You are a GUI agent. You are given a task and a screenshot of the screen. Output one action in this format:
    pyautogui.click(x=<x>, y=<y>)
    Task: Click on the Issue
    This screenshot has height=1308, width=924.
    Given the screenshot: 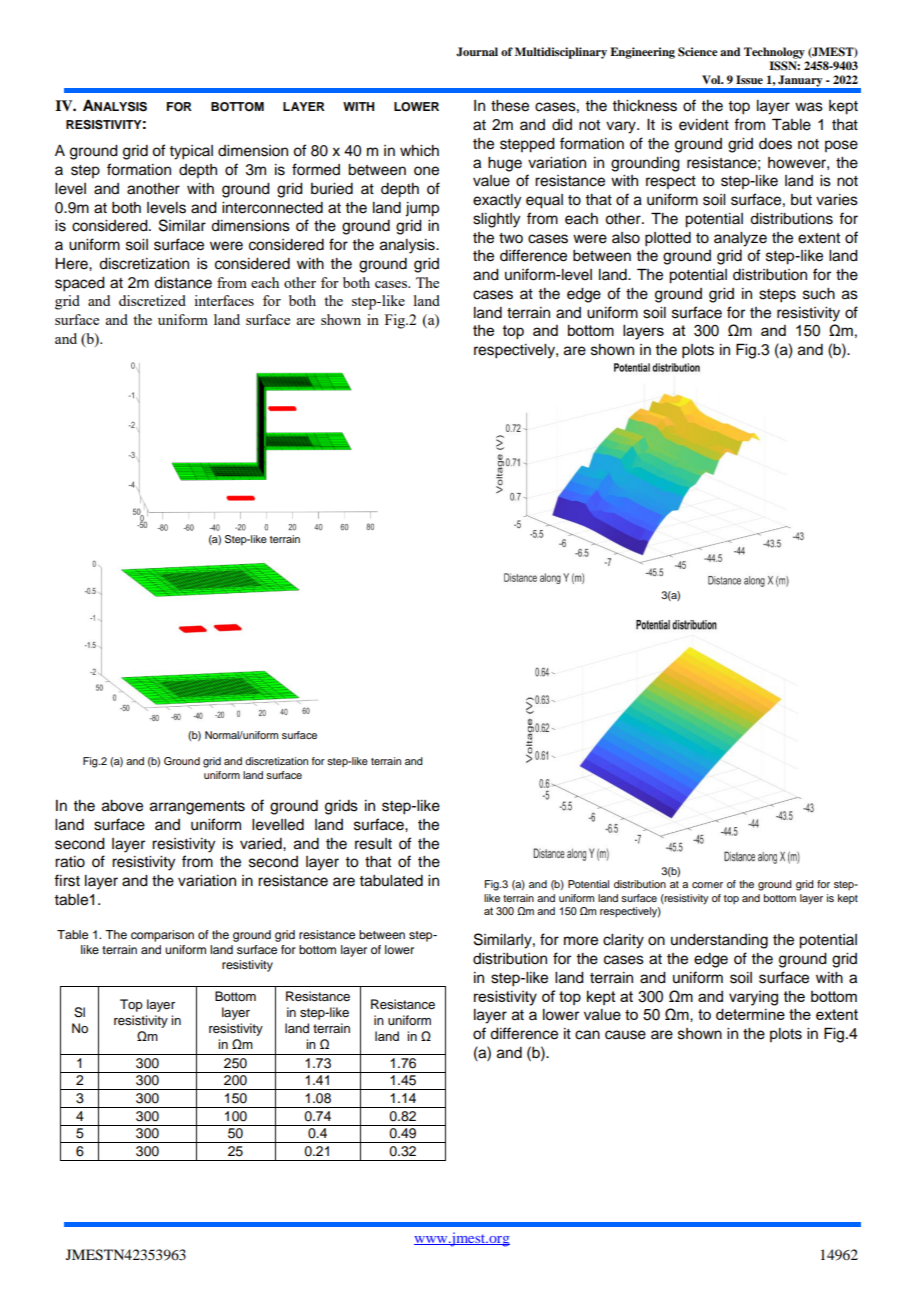 What is the action you would take?
    pyautogui.click(x=749, y=79)
